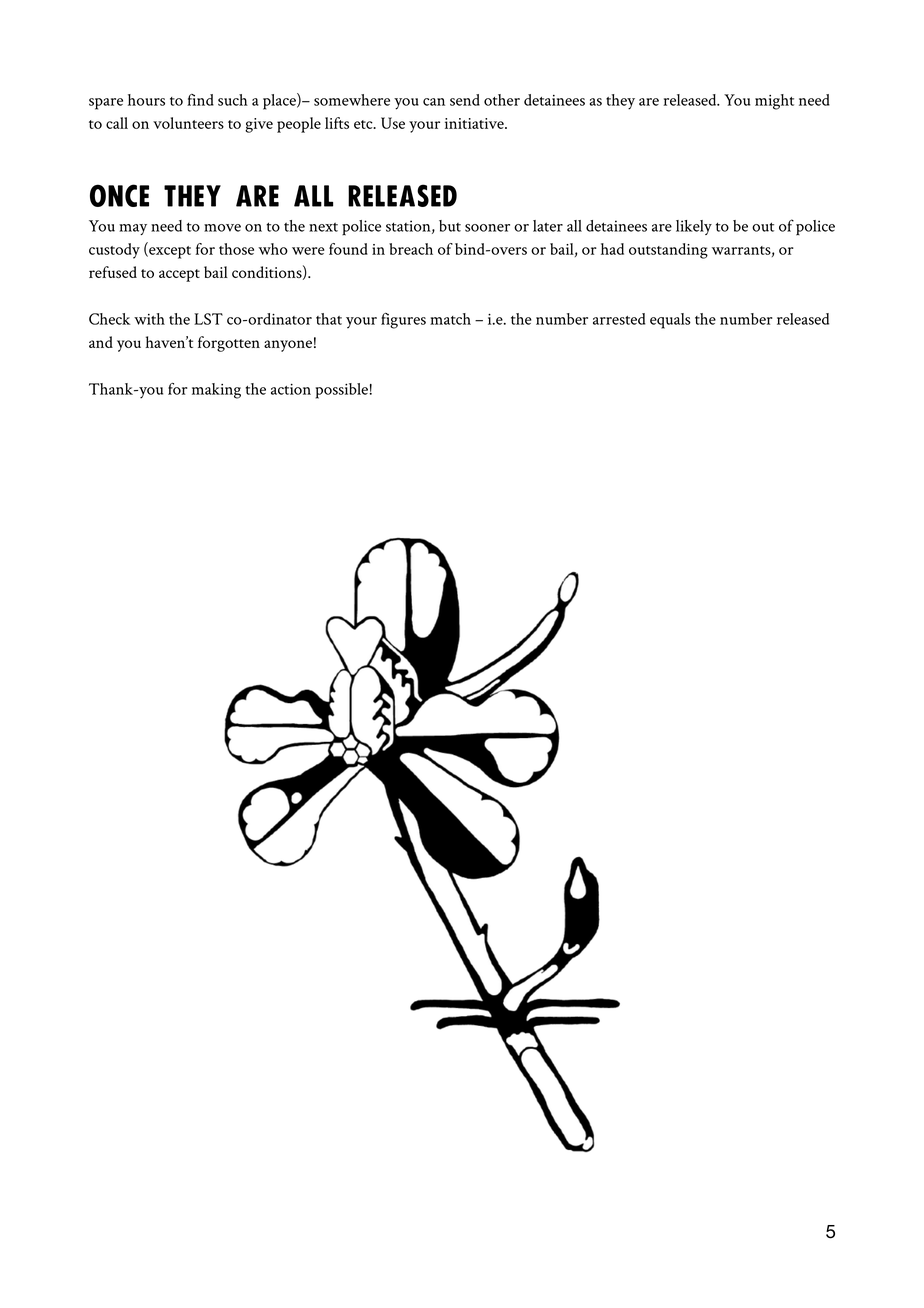  Describe the element at coordinates (216, 391) in the screenshot. I see `making` at that location.
